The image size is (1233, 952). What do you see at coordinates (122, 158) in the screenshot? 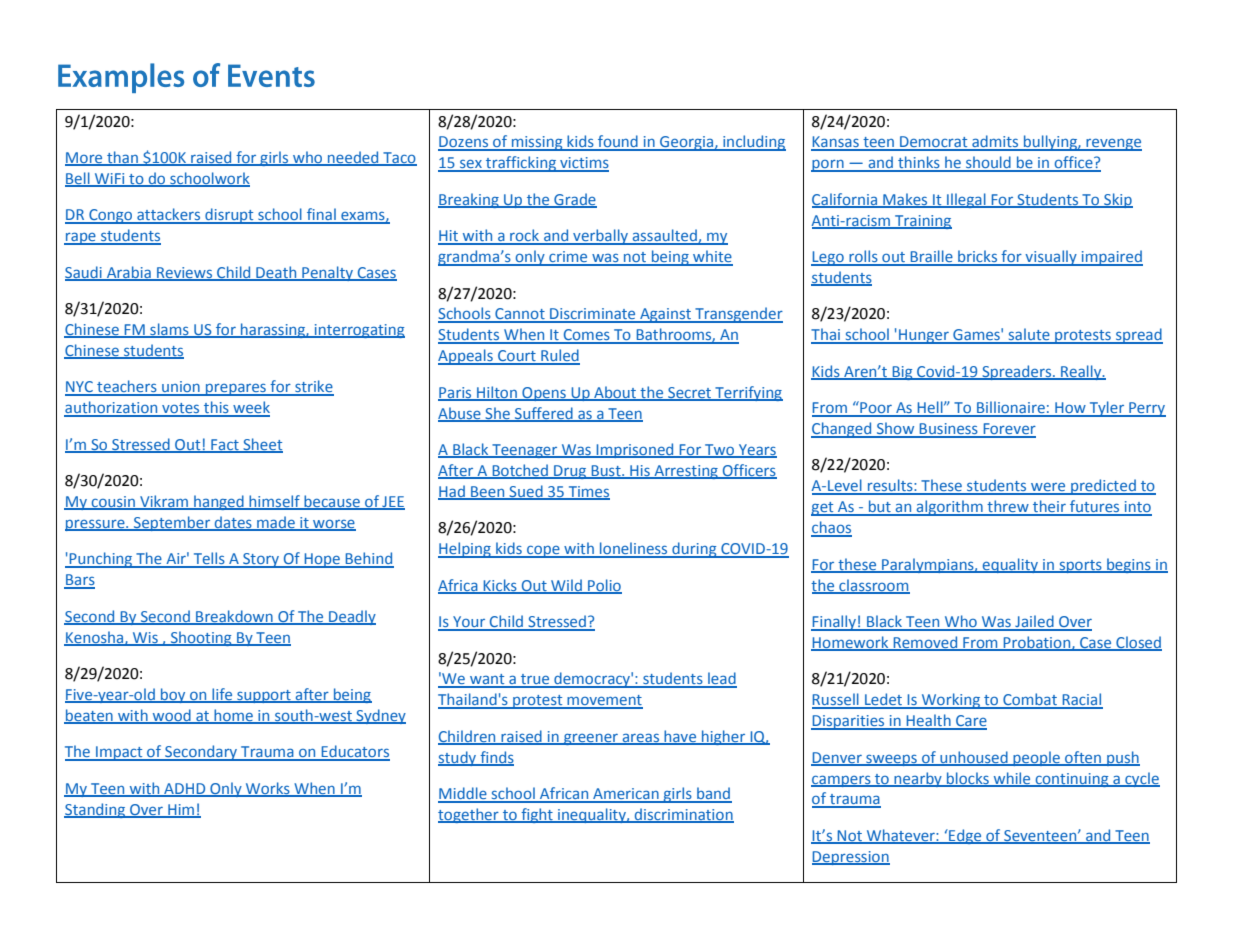
I see `than` at bounding box center [122, 158].
